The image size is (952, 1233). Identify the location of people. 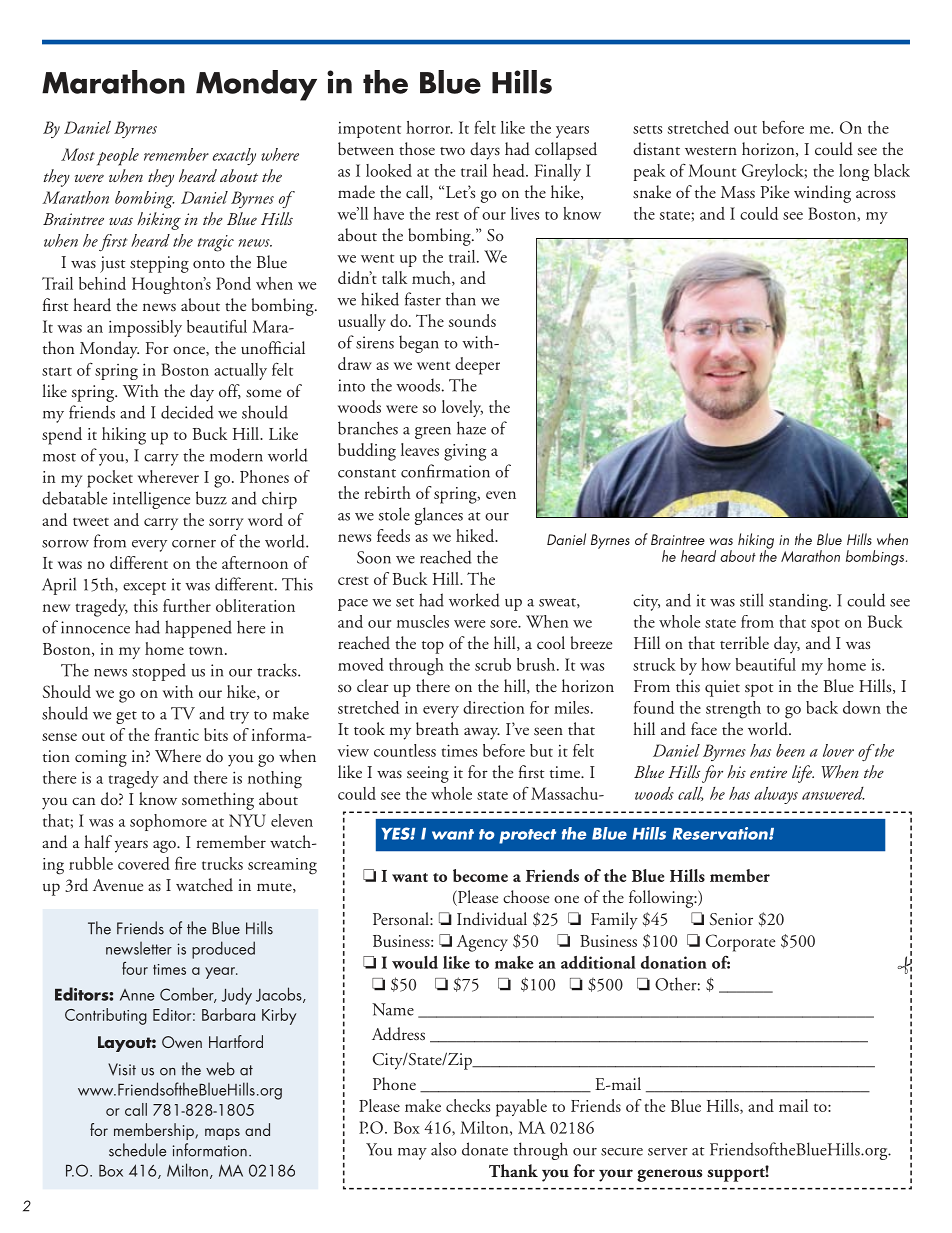
(118, 157).
